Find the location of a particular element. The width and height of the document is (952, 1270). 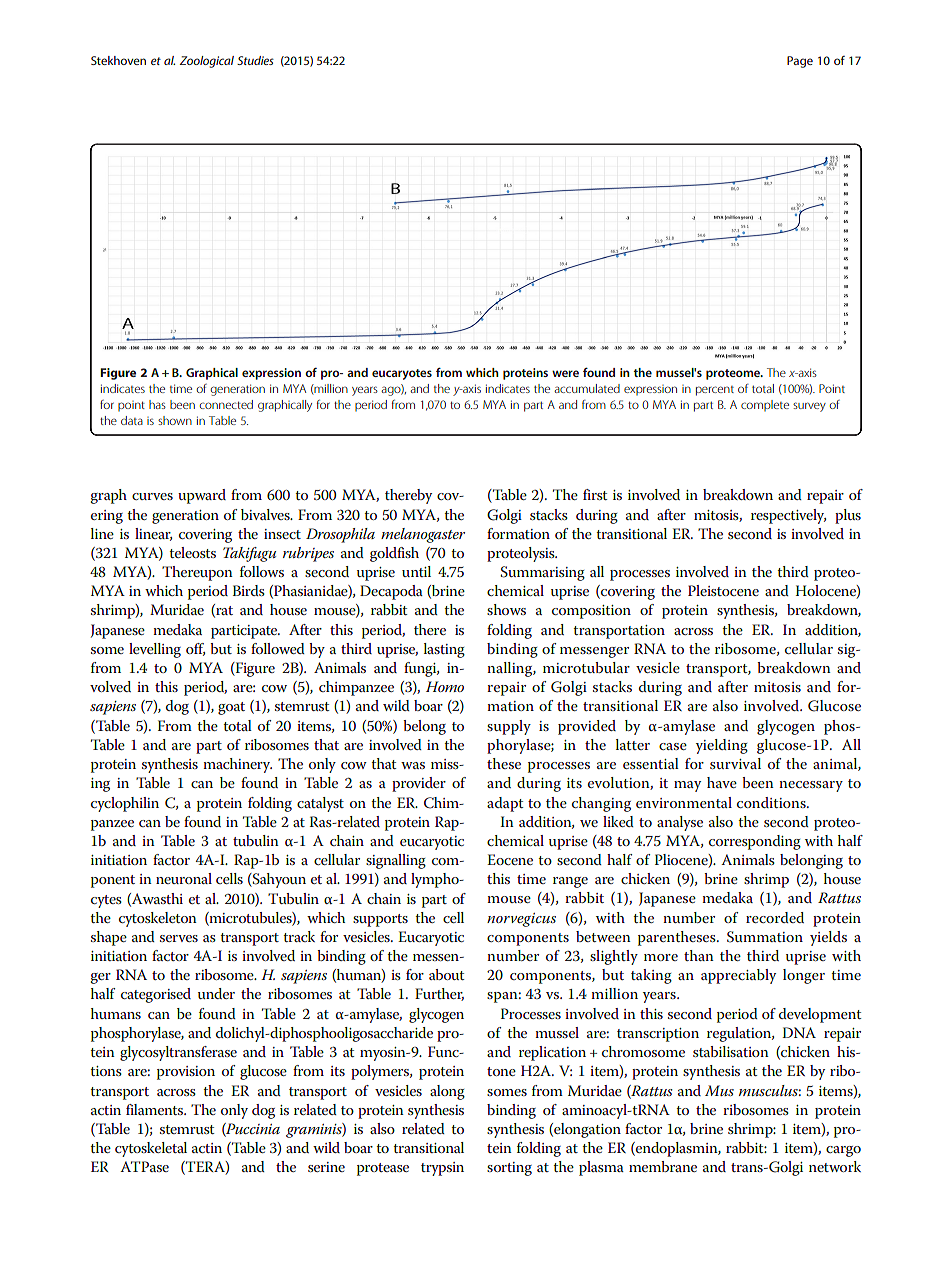

cytoskeletal is located at coordinates (151, 1149).
